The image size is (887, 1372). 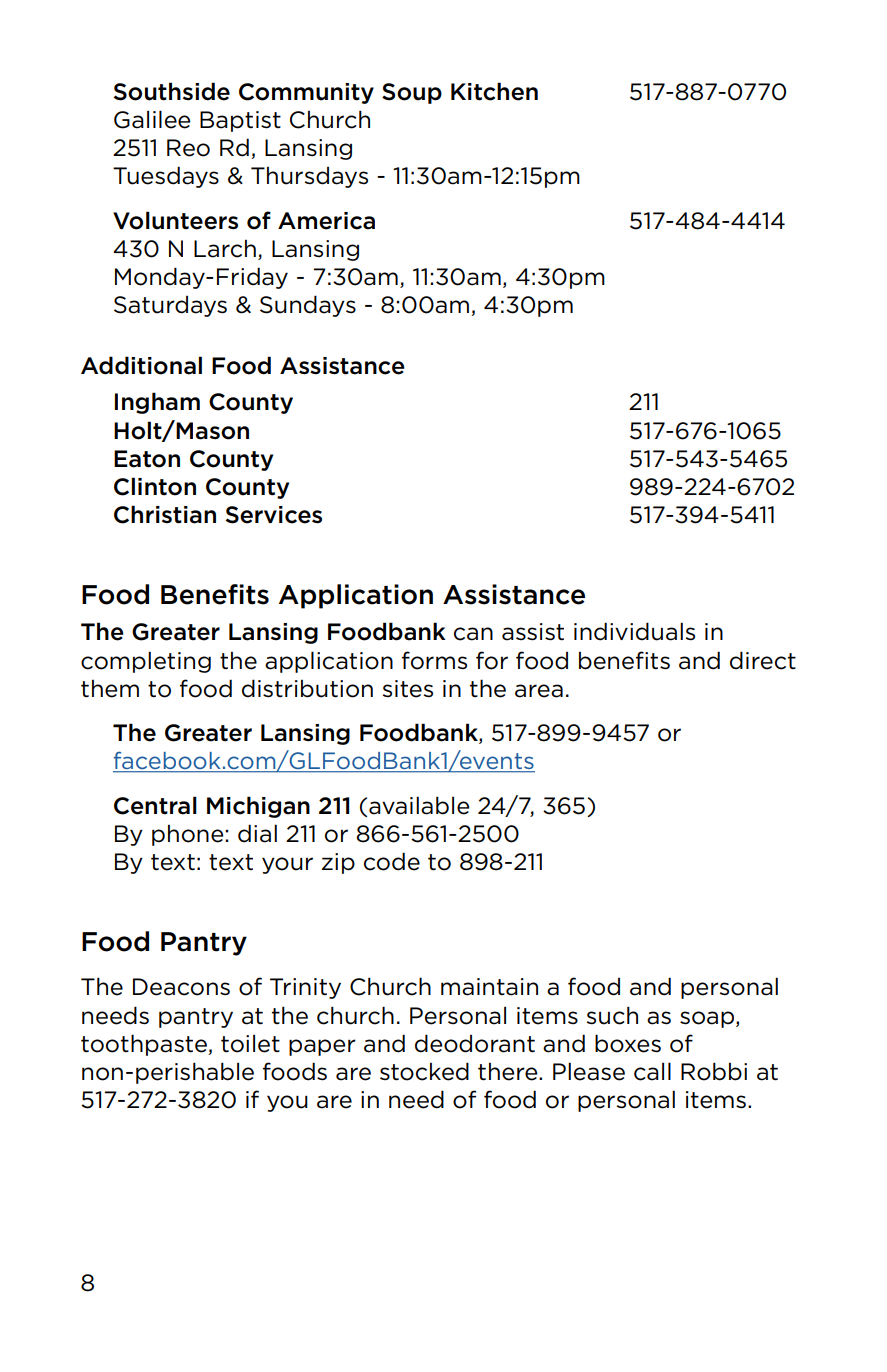 What do you see at coordinates (145, 1045) in the screenshot?
I see `toothpaste` at bounding box center [145, 1045].
